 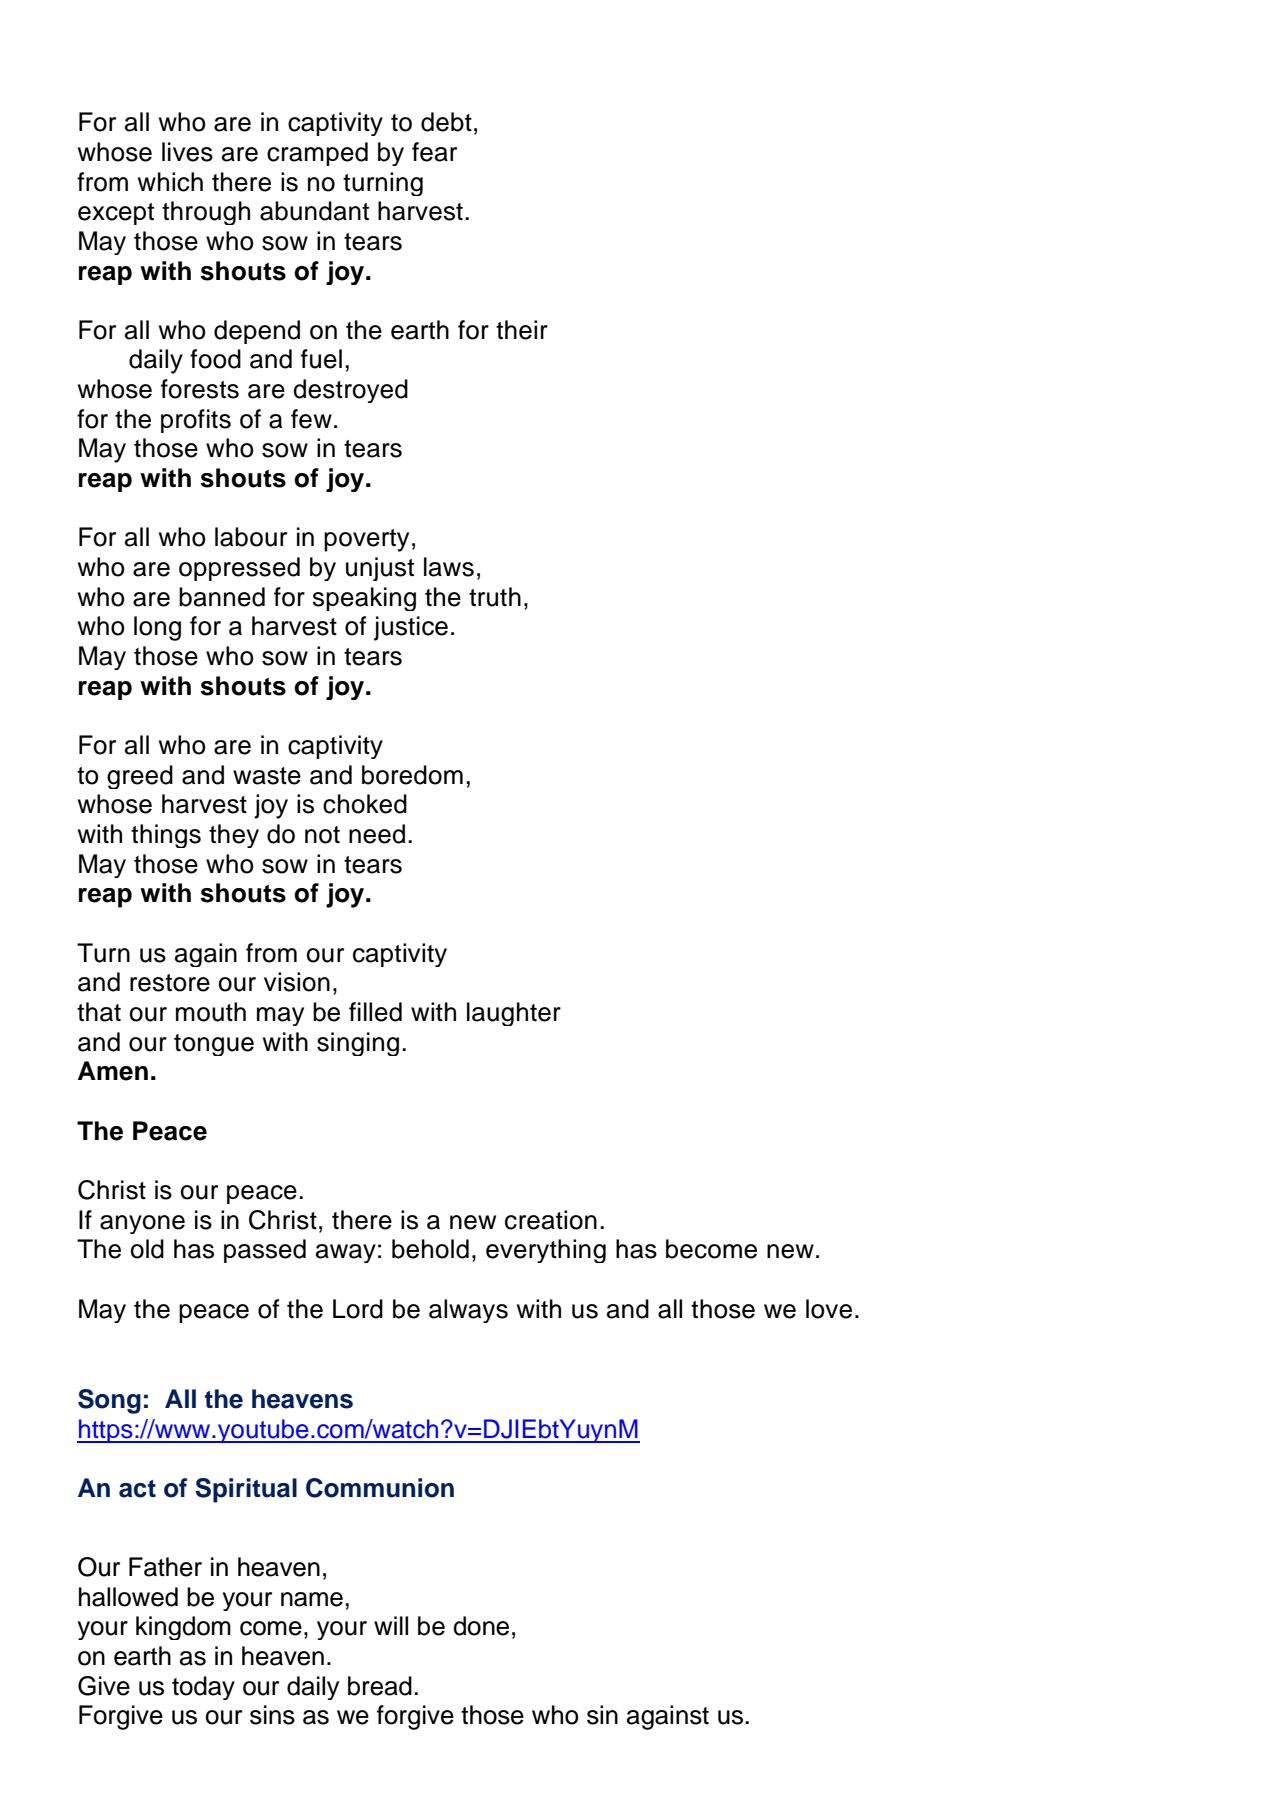 What do you see at coordinates (170, 983) in the image?
I see `restore` at bounding box center [170, 983].
